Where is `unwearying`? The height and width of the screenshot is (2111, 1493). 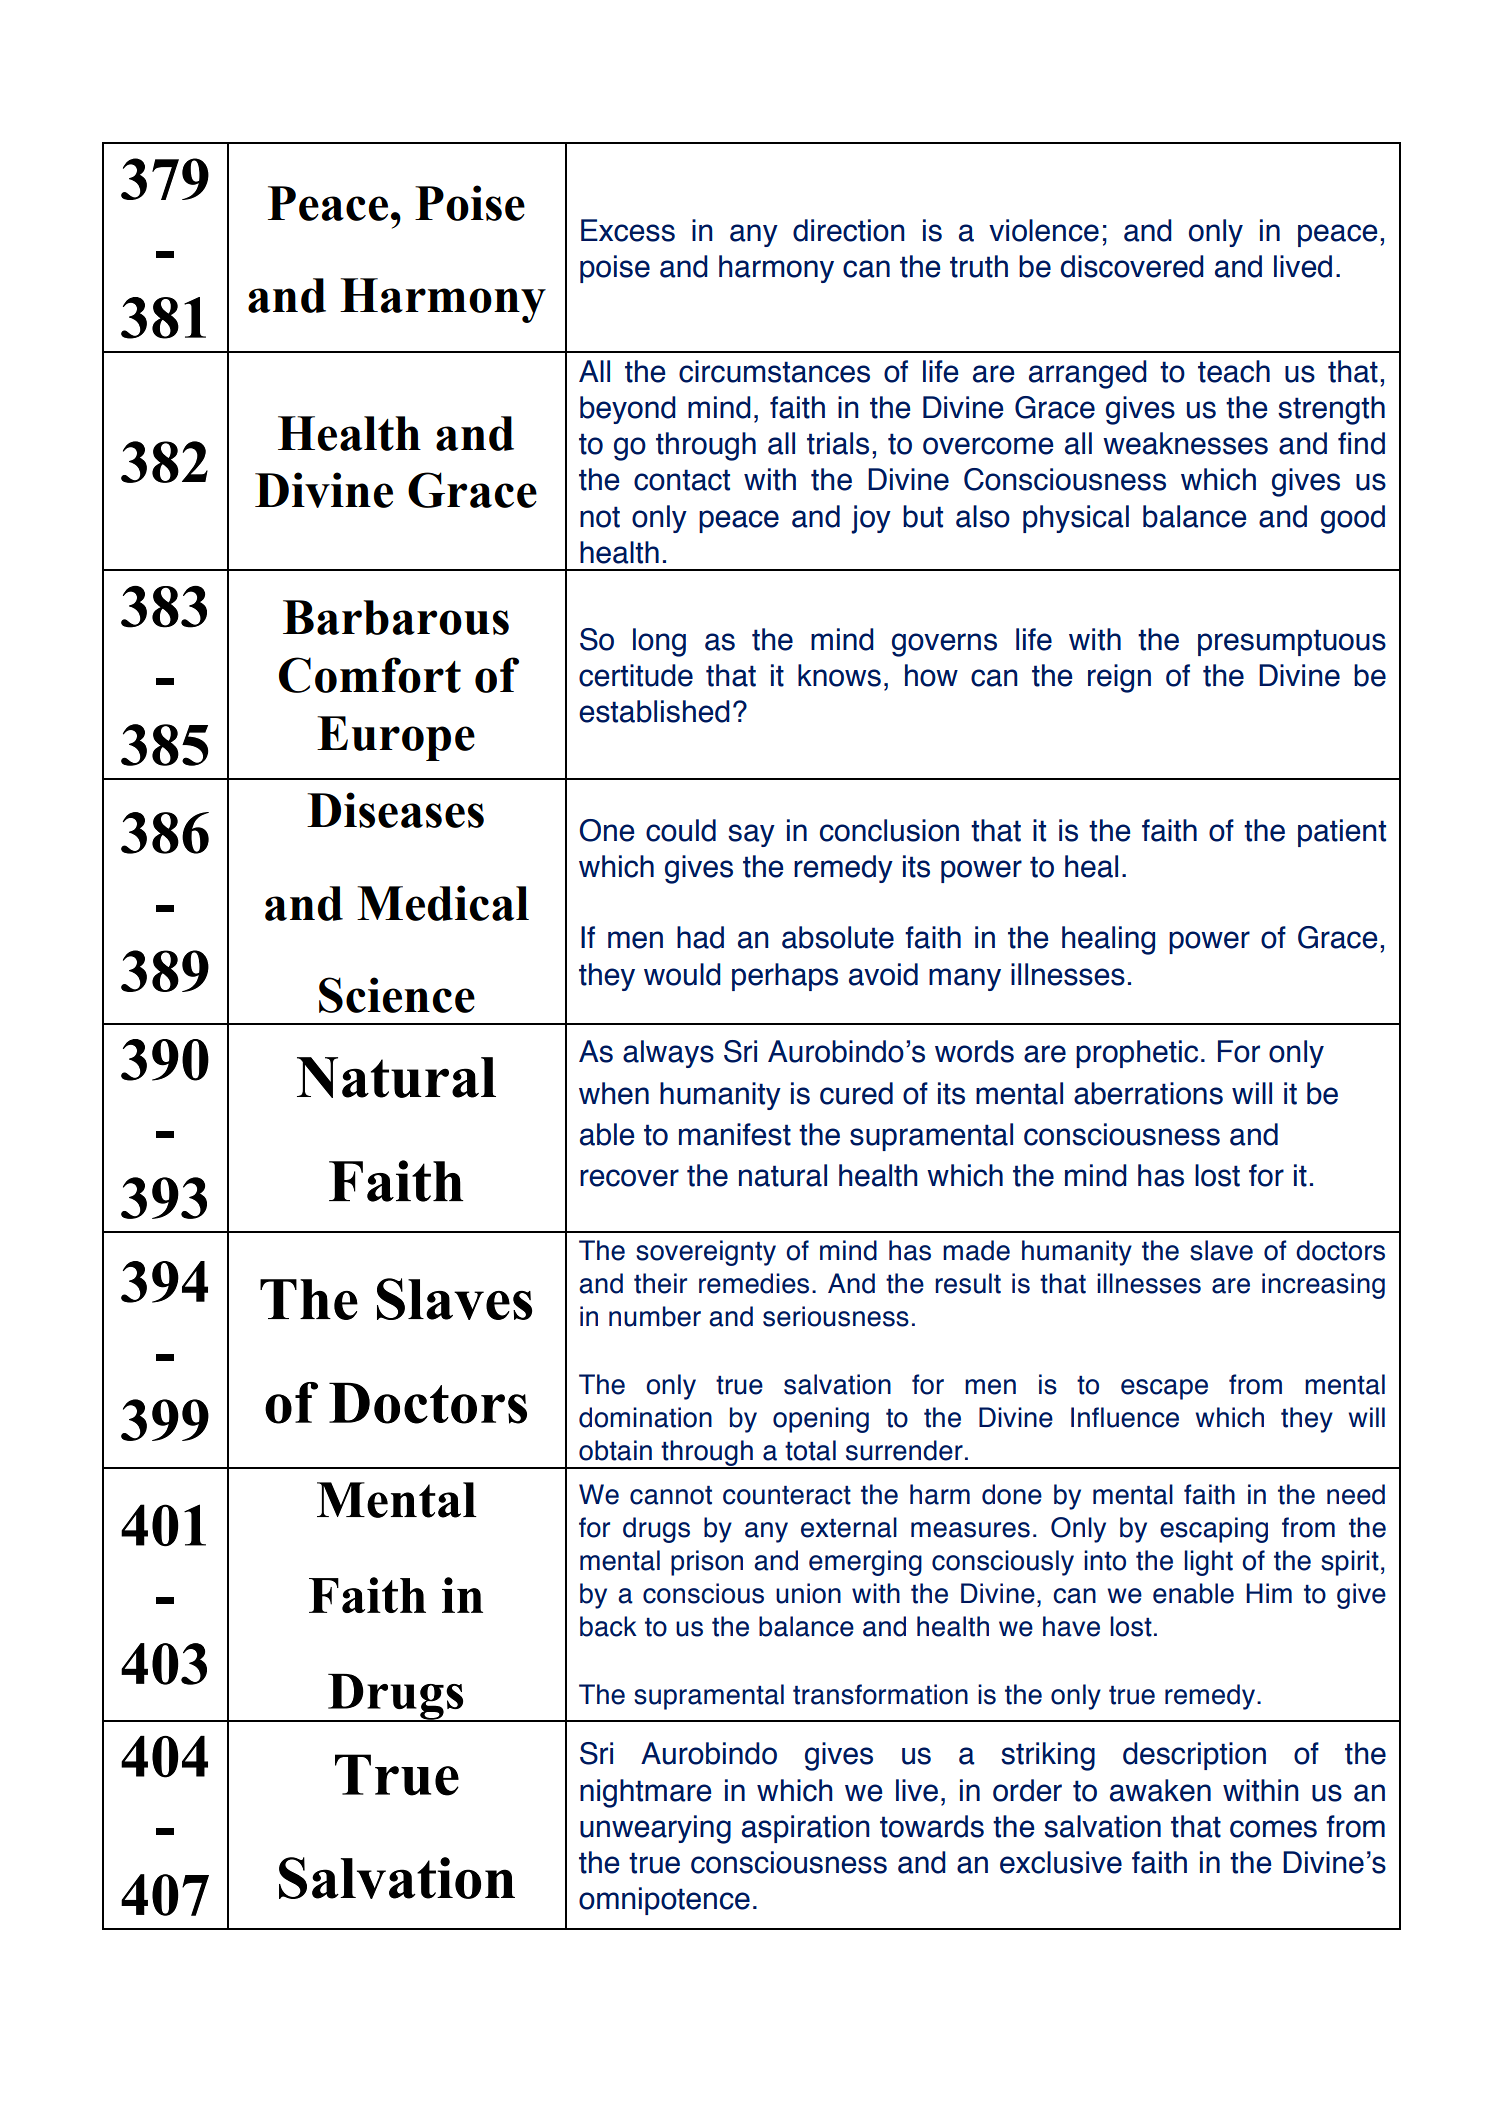
unwearying is located at coordinates (655, 1829).
